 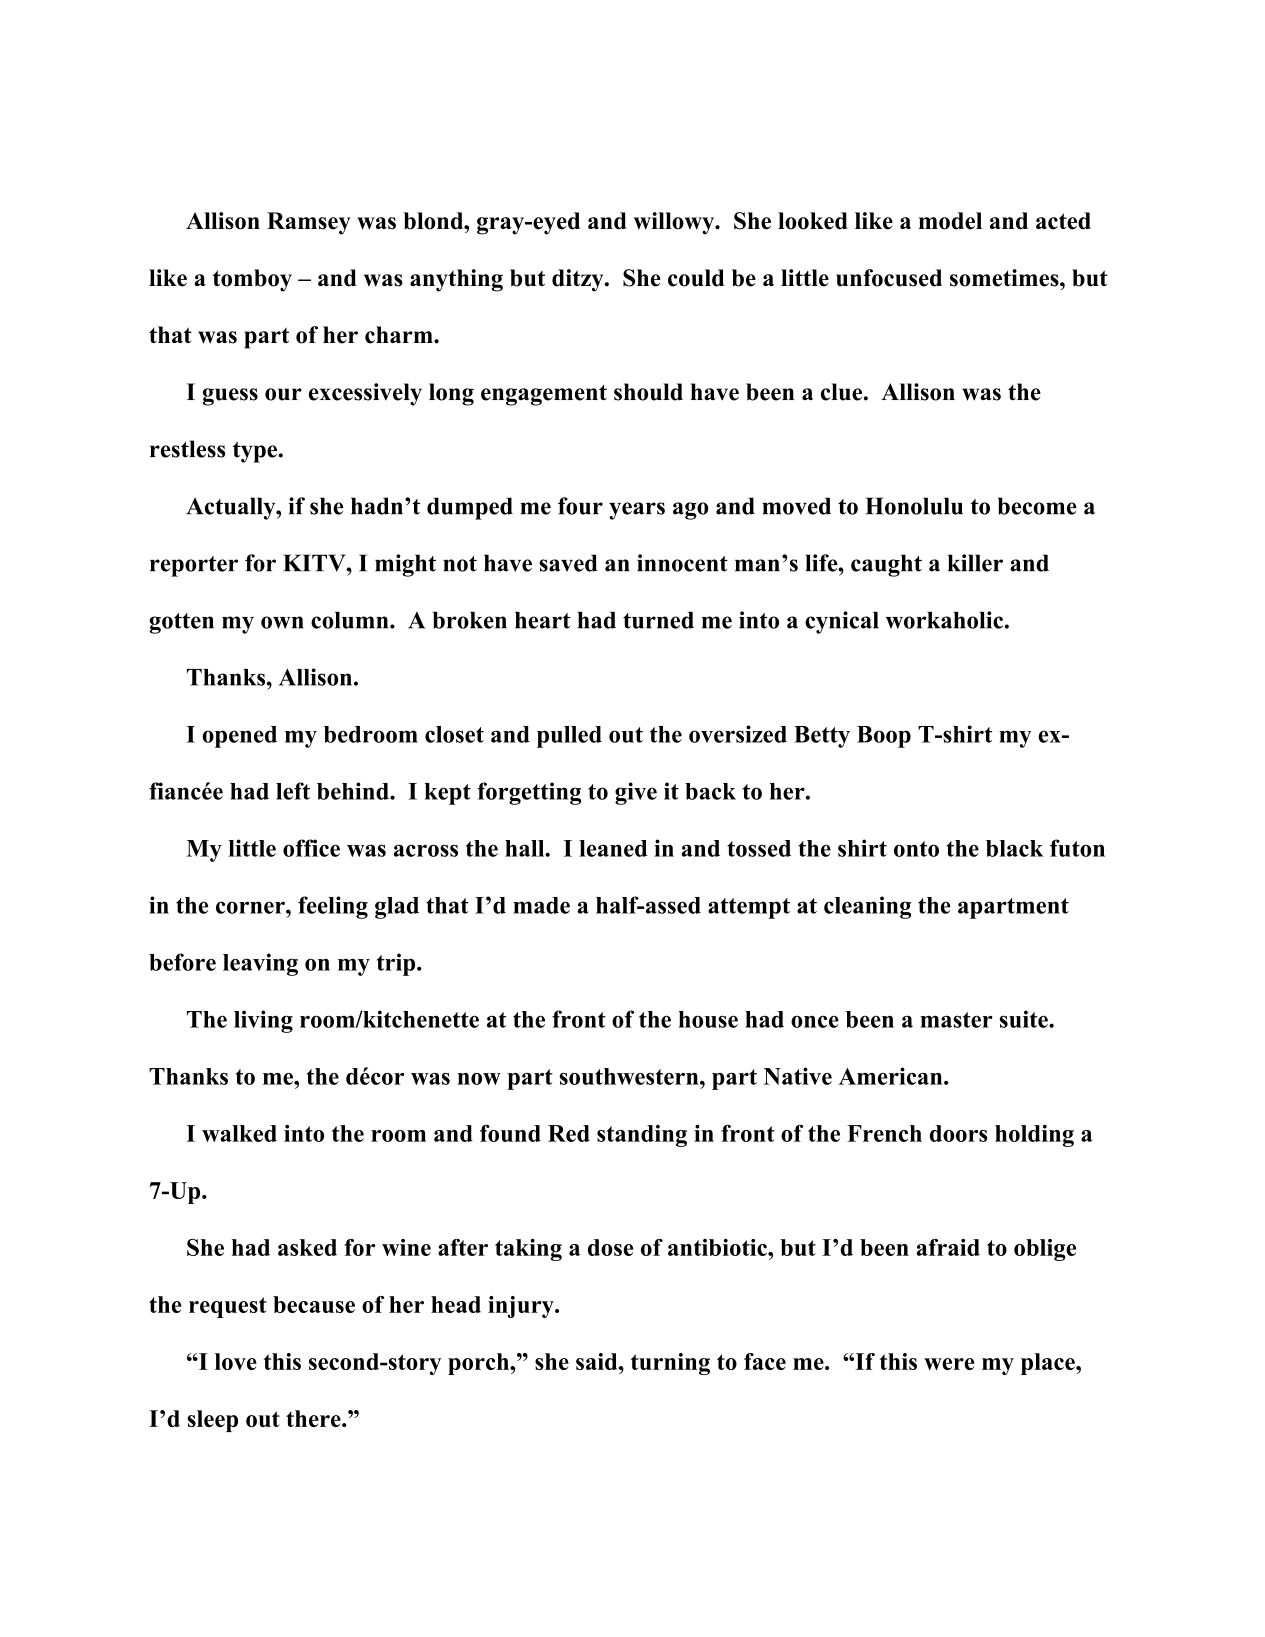 What do you see at coordinates (1005, 278) in the page?
I see `sometimes` at bounding box center [1005, 278].
